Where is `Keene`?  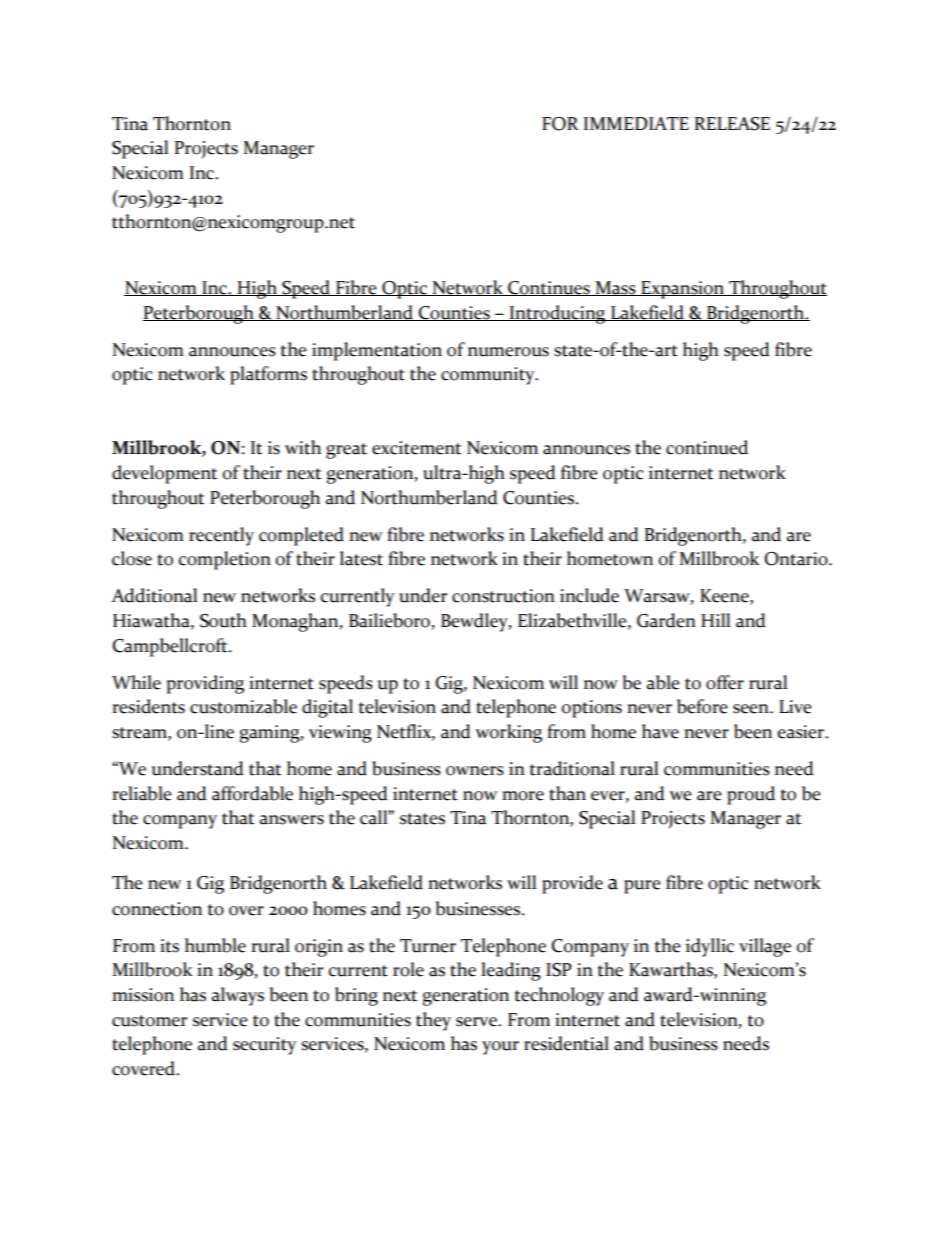 Keene is located at coordinates (725, 597).
